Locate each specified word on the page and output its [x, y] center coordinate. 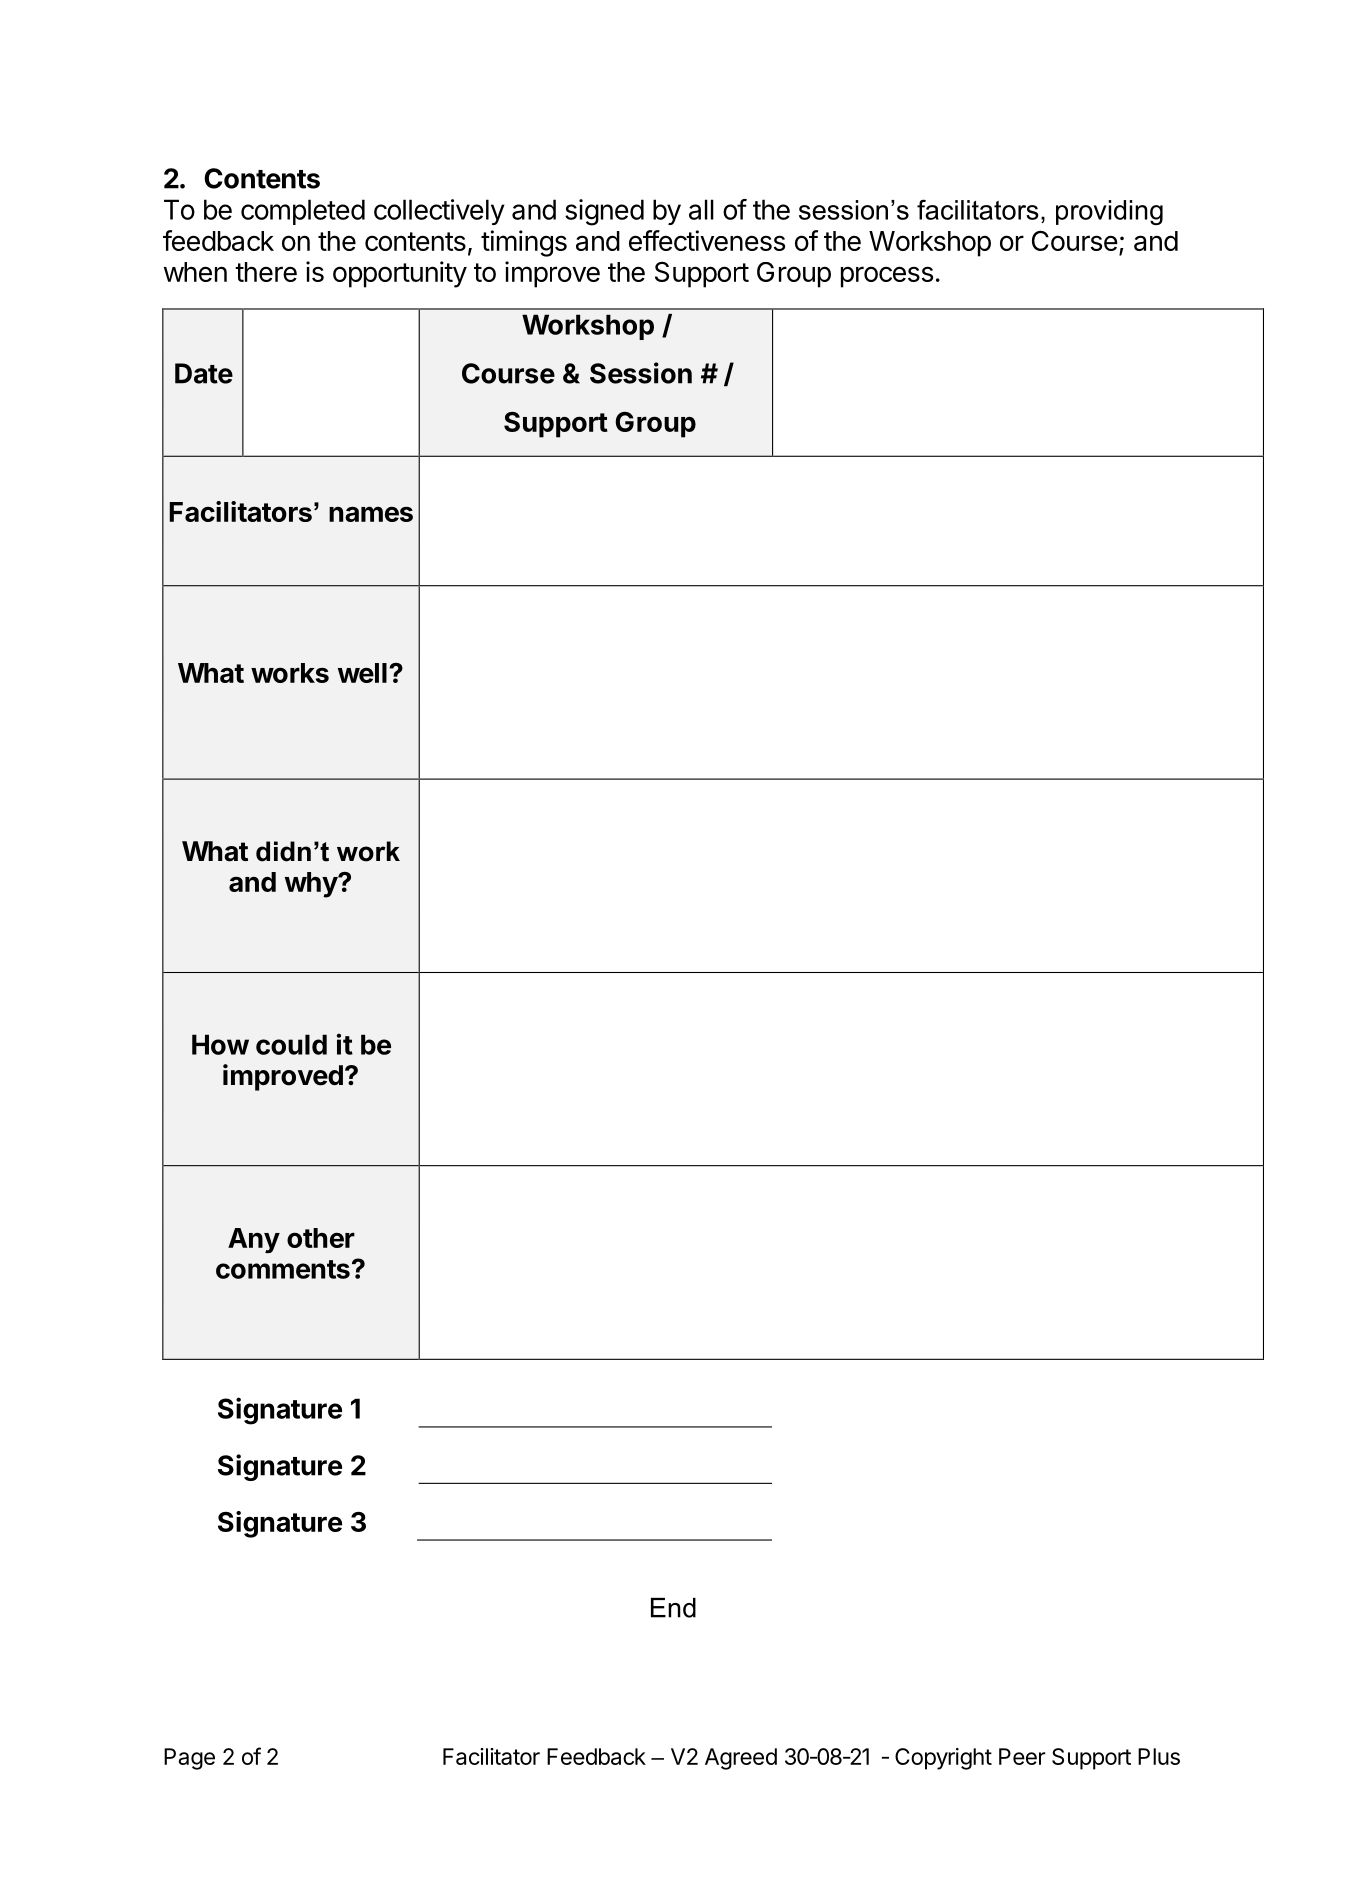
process [887, 277]
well [362, 673]
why [312, 885]
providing [1109, 212]
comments [283, 1269]
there [266, 272]
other [321, 1238]
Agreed [741, 1759]
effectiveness [707, 240]
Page [189, 1759]
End [673, 1608]
